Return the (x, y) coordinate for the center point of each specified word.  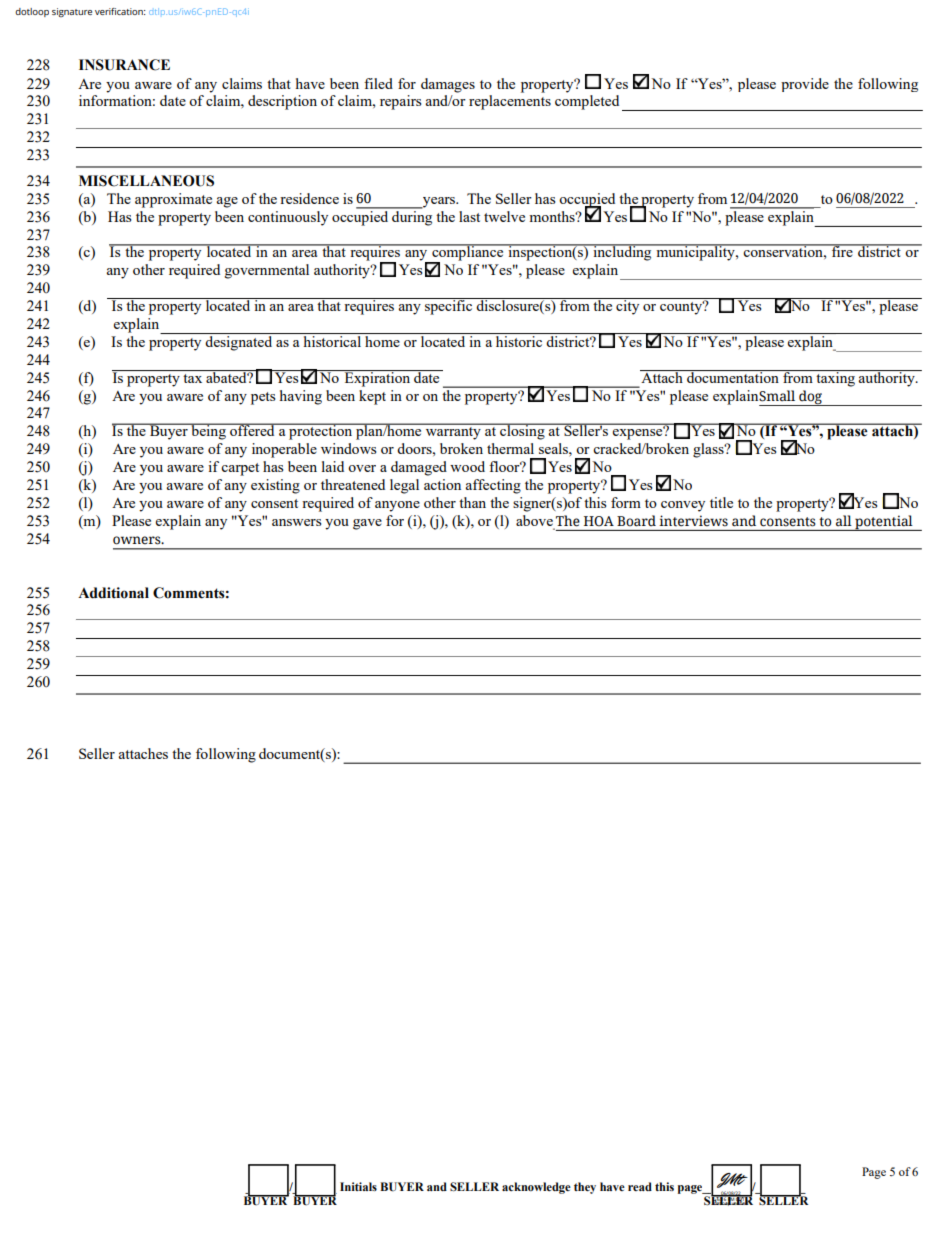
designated (238, 343)
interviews (693, 521)
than (472, 502)
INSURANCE (124, 65)
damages (448, 85)
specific (449, 306)
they (585, 1188)
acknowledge (536, 1188)
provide (805, 85)
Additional (113, 593)
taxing (836, 378)
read (640, 1186)
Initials (358, 1186)
